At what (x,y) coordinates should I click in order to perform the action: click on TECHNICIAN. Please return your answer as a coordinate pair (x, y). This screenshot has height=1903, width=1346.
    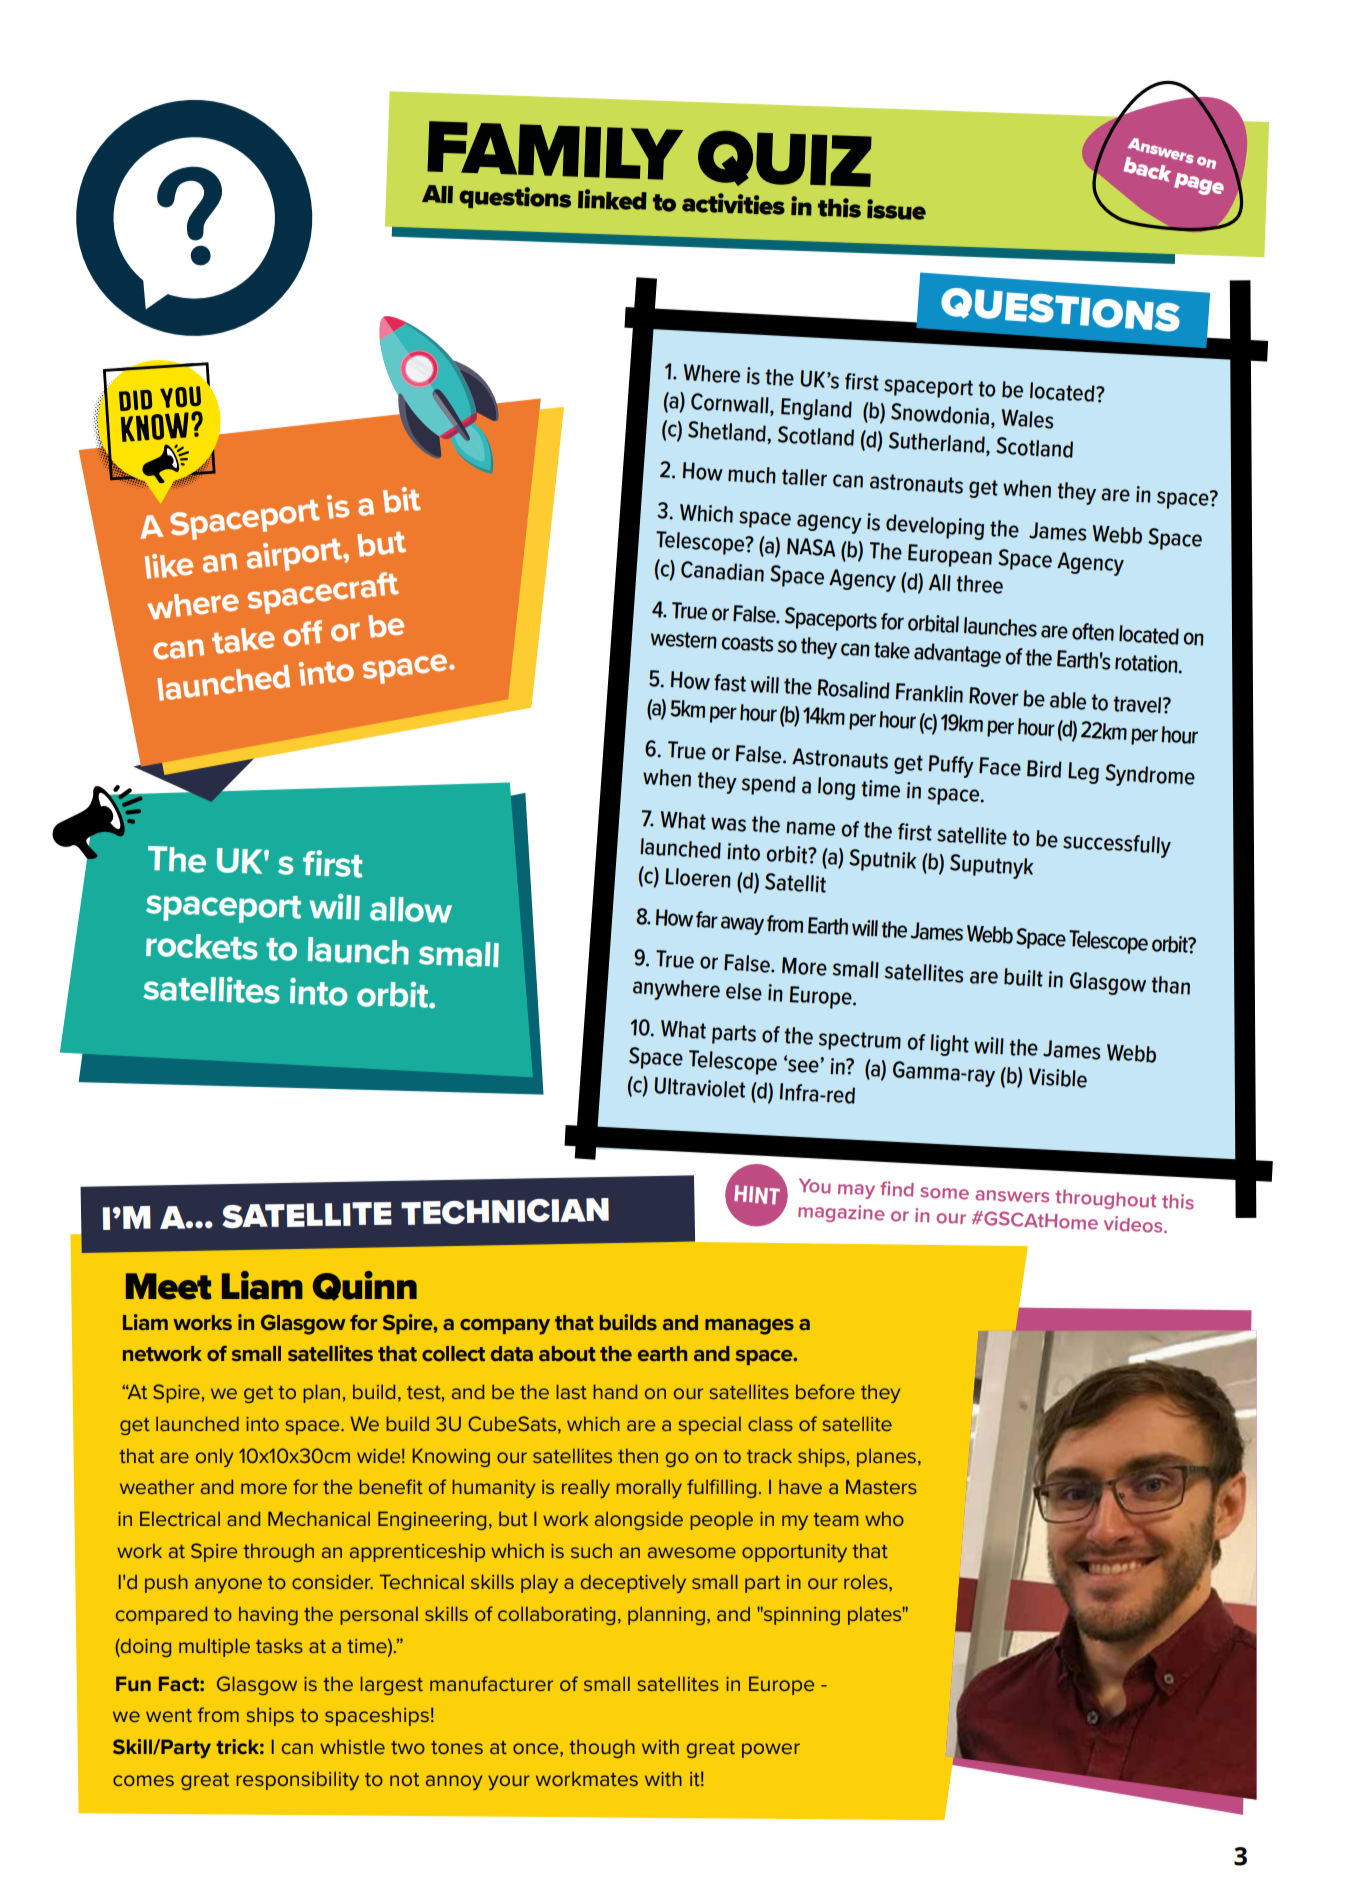
    Looking at the image, I should click on (505, 1211).
